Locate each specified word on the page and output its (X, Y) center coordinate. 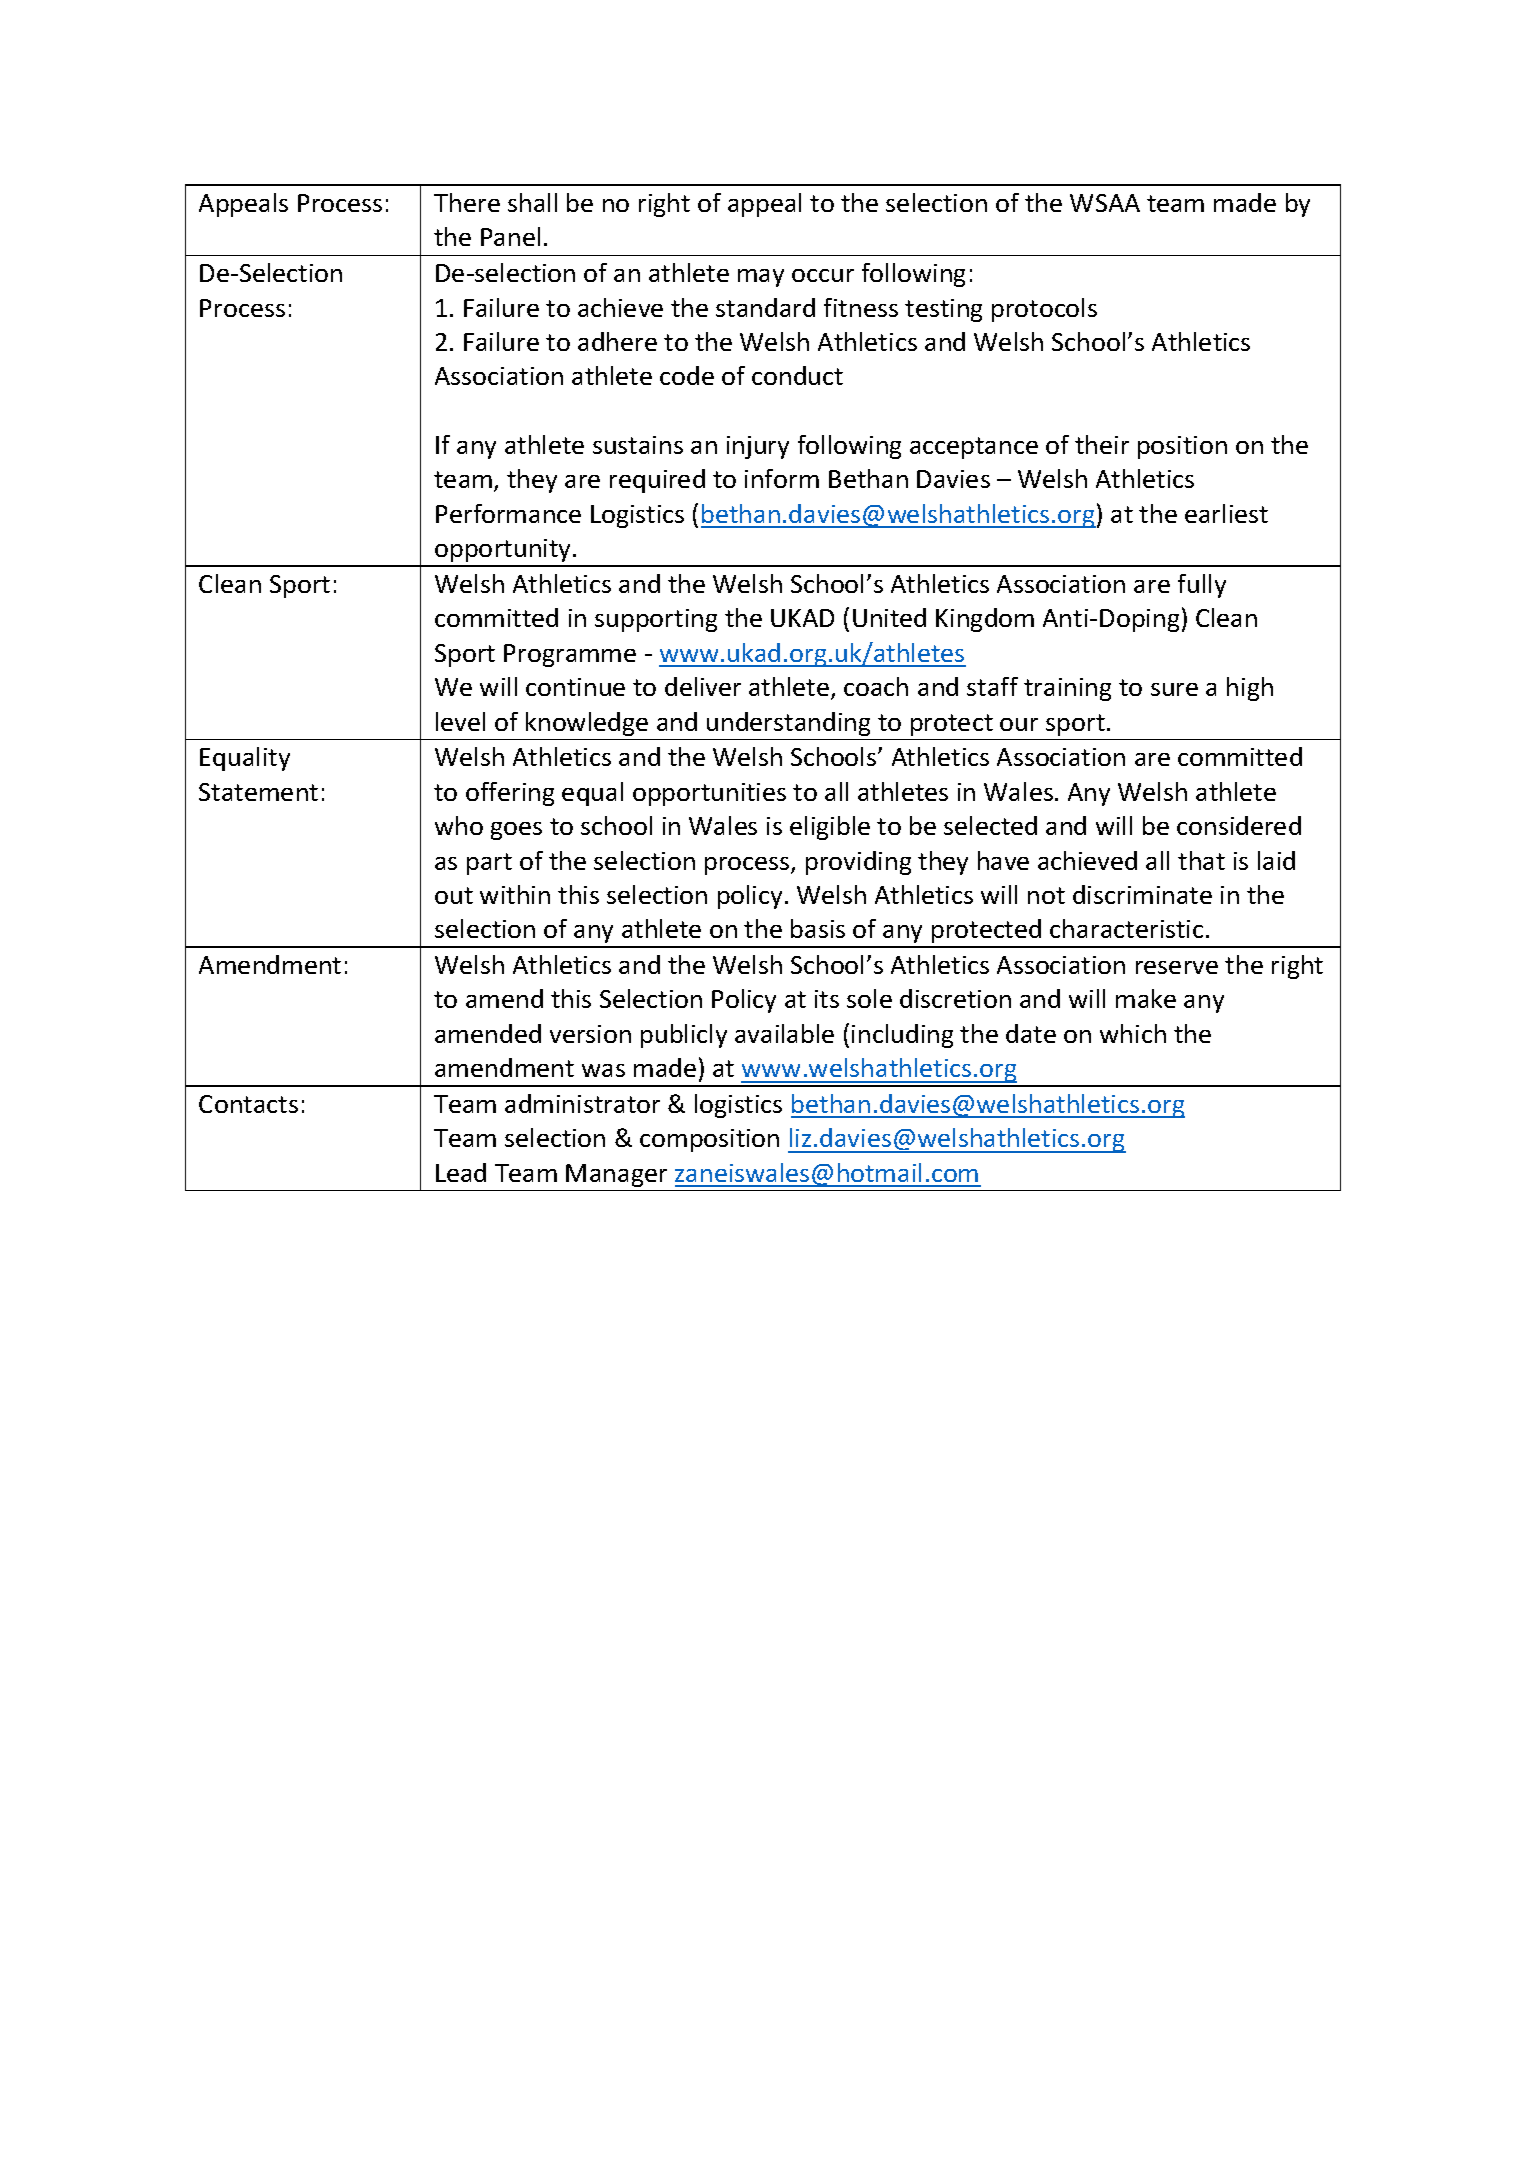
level (460, 721)
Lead (461, 1172)
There (467, 202)
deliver (703, 686)
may (761, 278)
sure (1174, 689)
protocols (1044, 310)
